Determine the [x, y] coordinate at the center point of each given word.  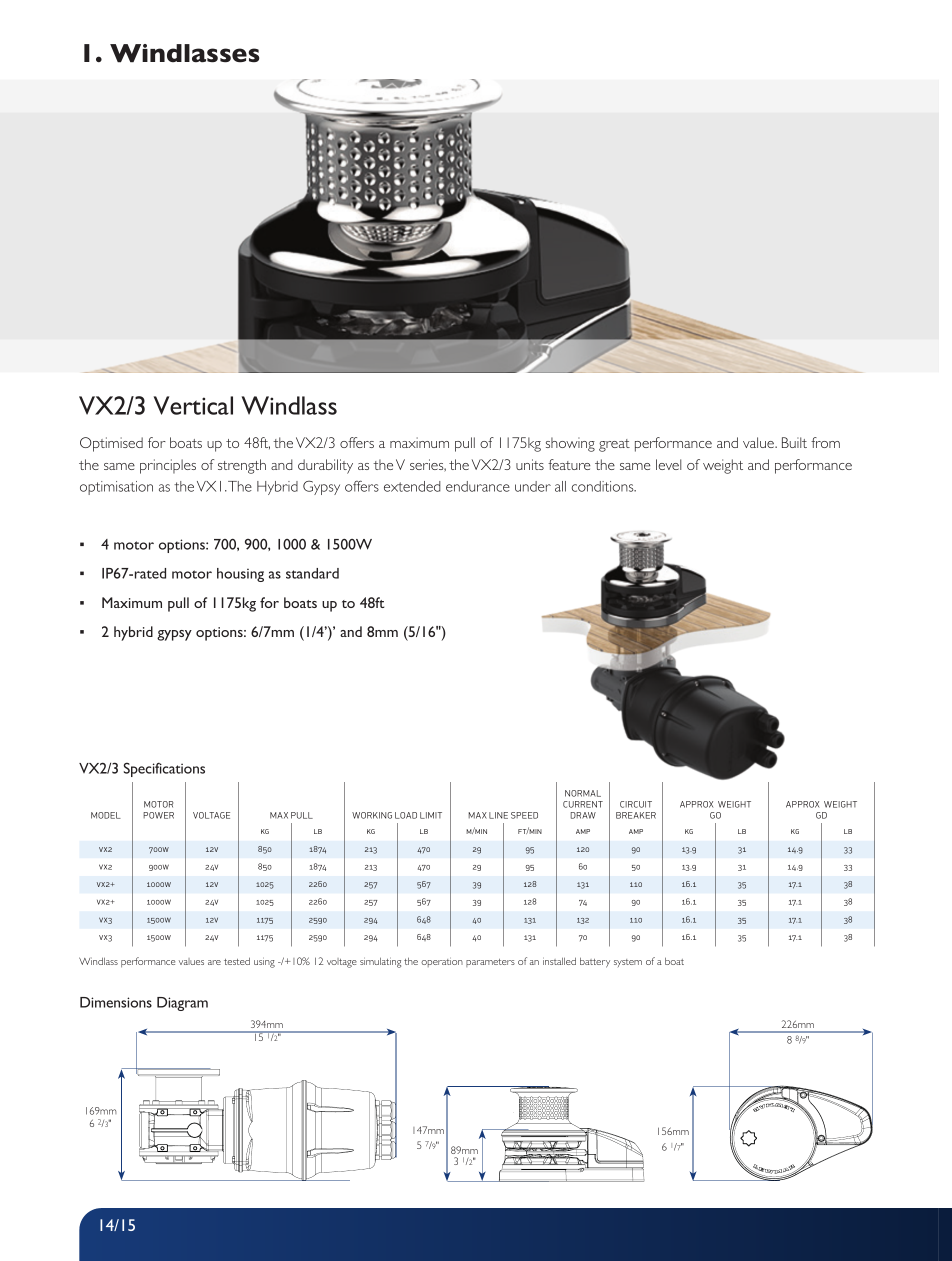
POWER [158, 815]
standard [312, 573]
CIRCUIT [636, 804]
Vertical [193, 405]
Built [794, 442]
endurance [478, 486]
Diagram [182, 1004]
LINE [498, 815]
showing [570, 444]
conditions [604, 486]
